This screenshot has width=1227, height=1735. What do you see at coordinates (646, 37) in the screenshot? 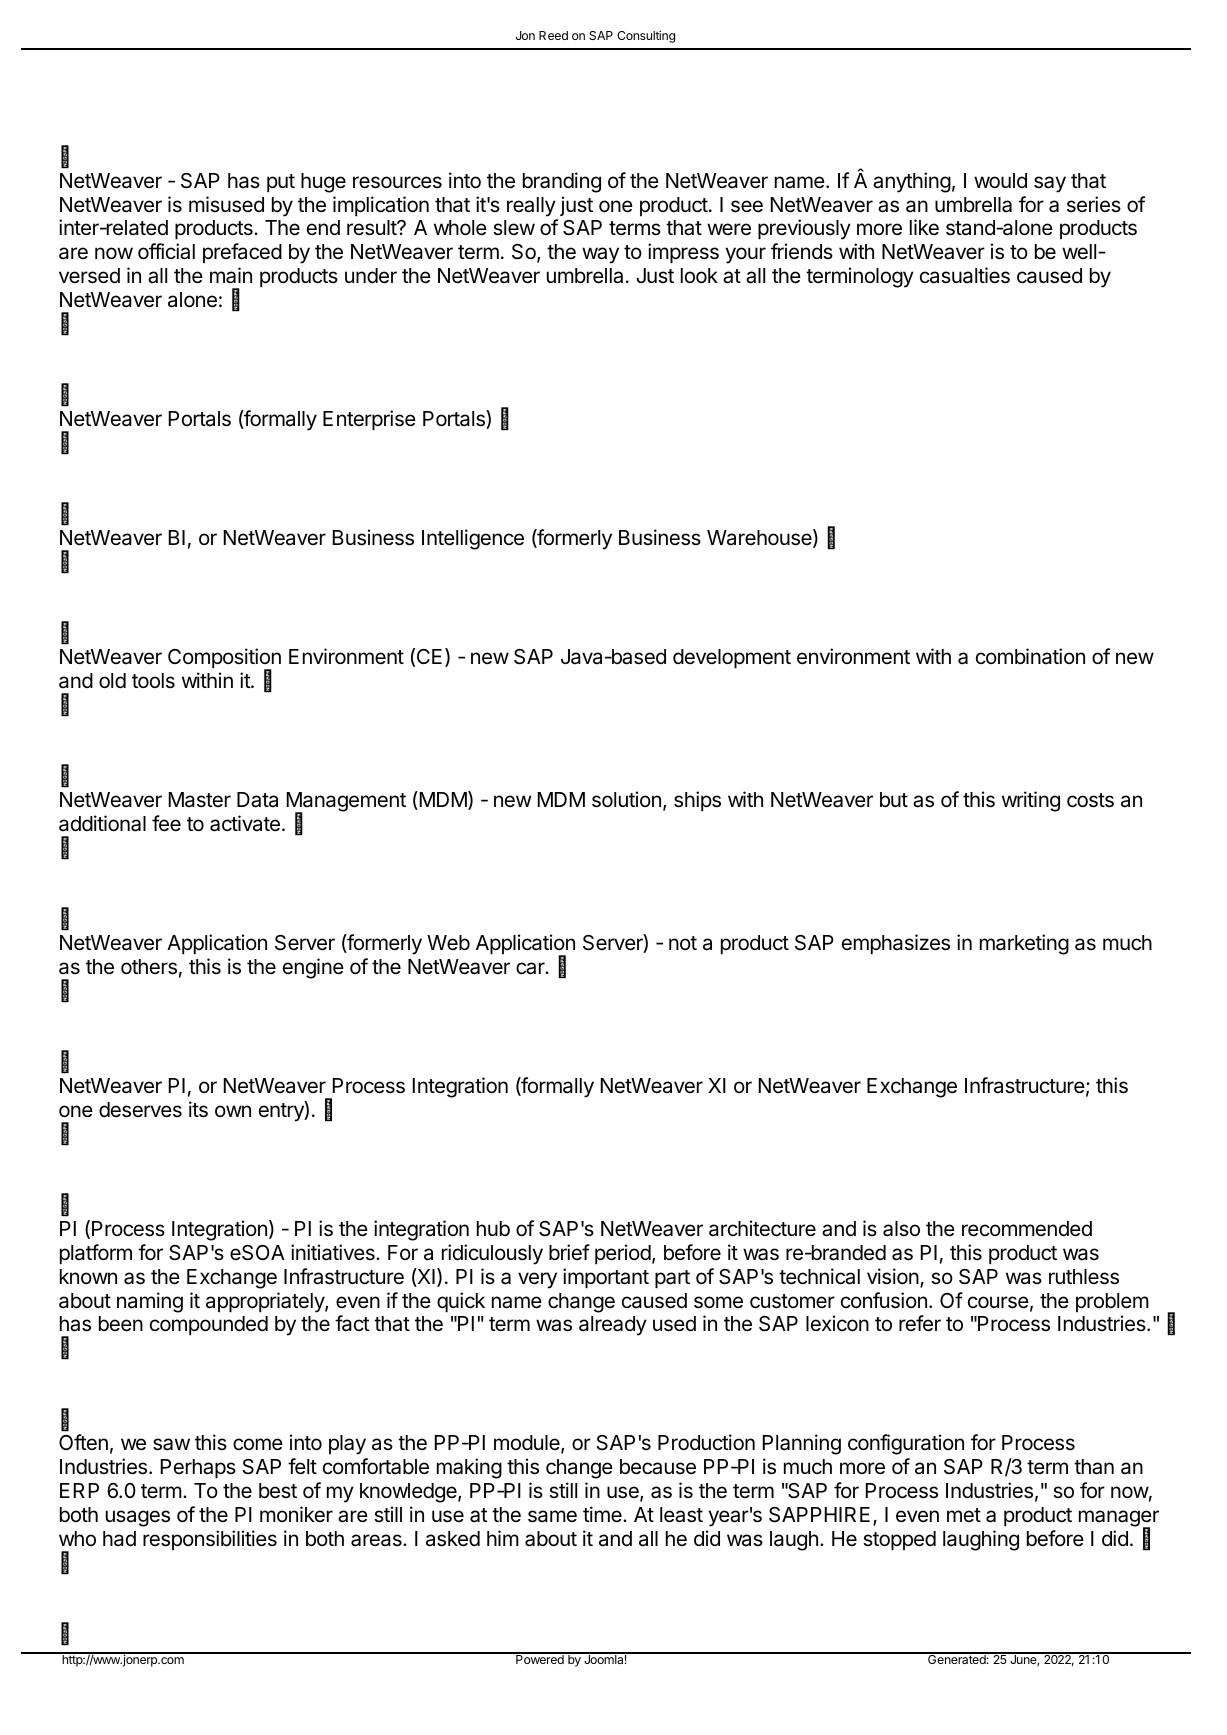
I see `Consulting` at bounding box center [646, 37].
